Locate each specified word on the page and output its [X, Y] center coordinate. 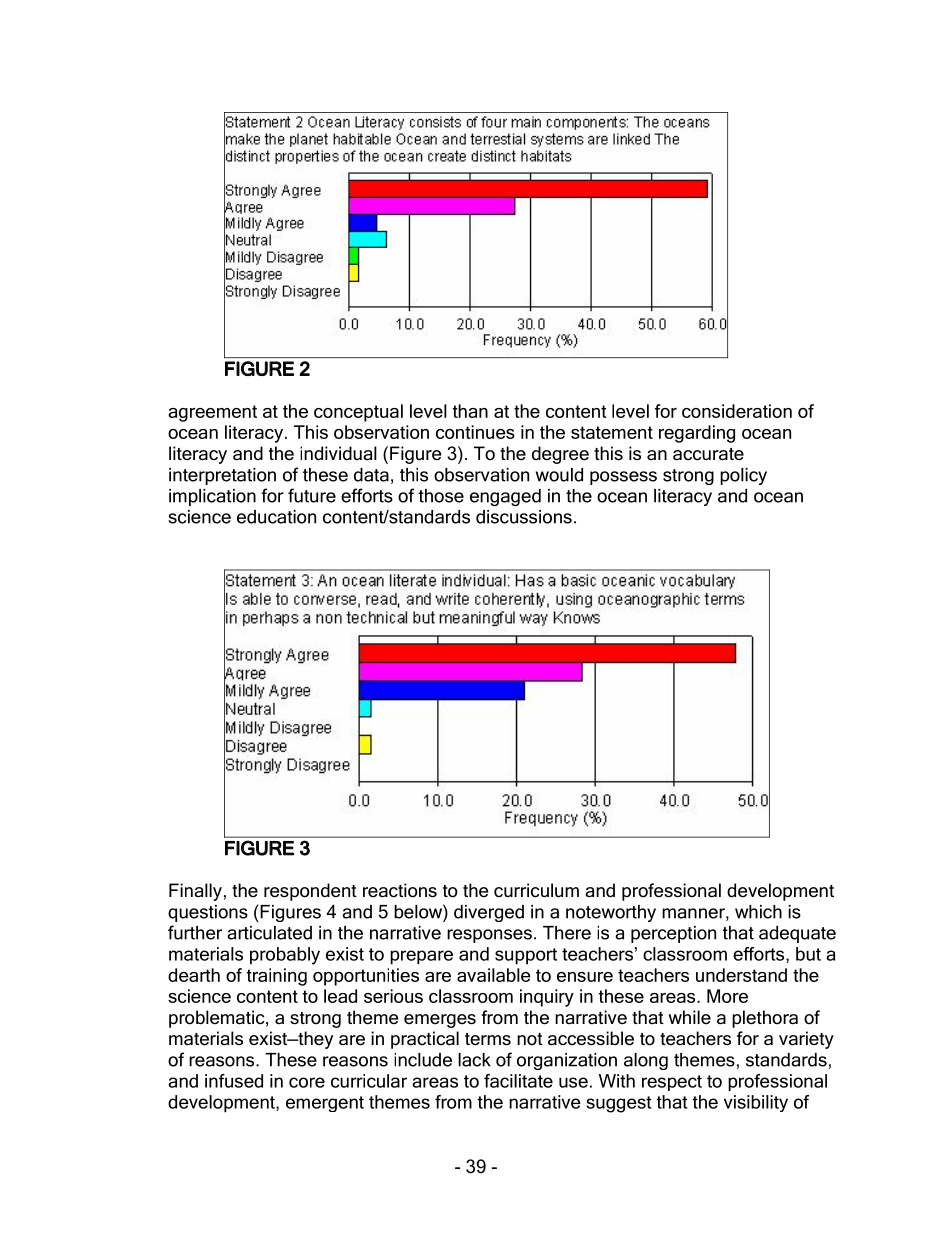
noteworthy [611, 913]
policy [743, 476]
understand [741, 975]
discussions [524, 517]
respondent [310, 892]
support [526, 956]
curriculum [536, 890]
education [276, 517]
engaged [505, 497]
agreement [212, 413]
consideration [737, 411]
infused [234, 1081]
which [758, 912]
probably [285, 956]
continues [475, 432]
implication [212, 497]
